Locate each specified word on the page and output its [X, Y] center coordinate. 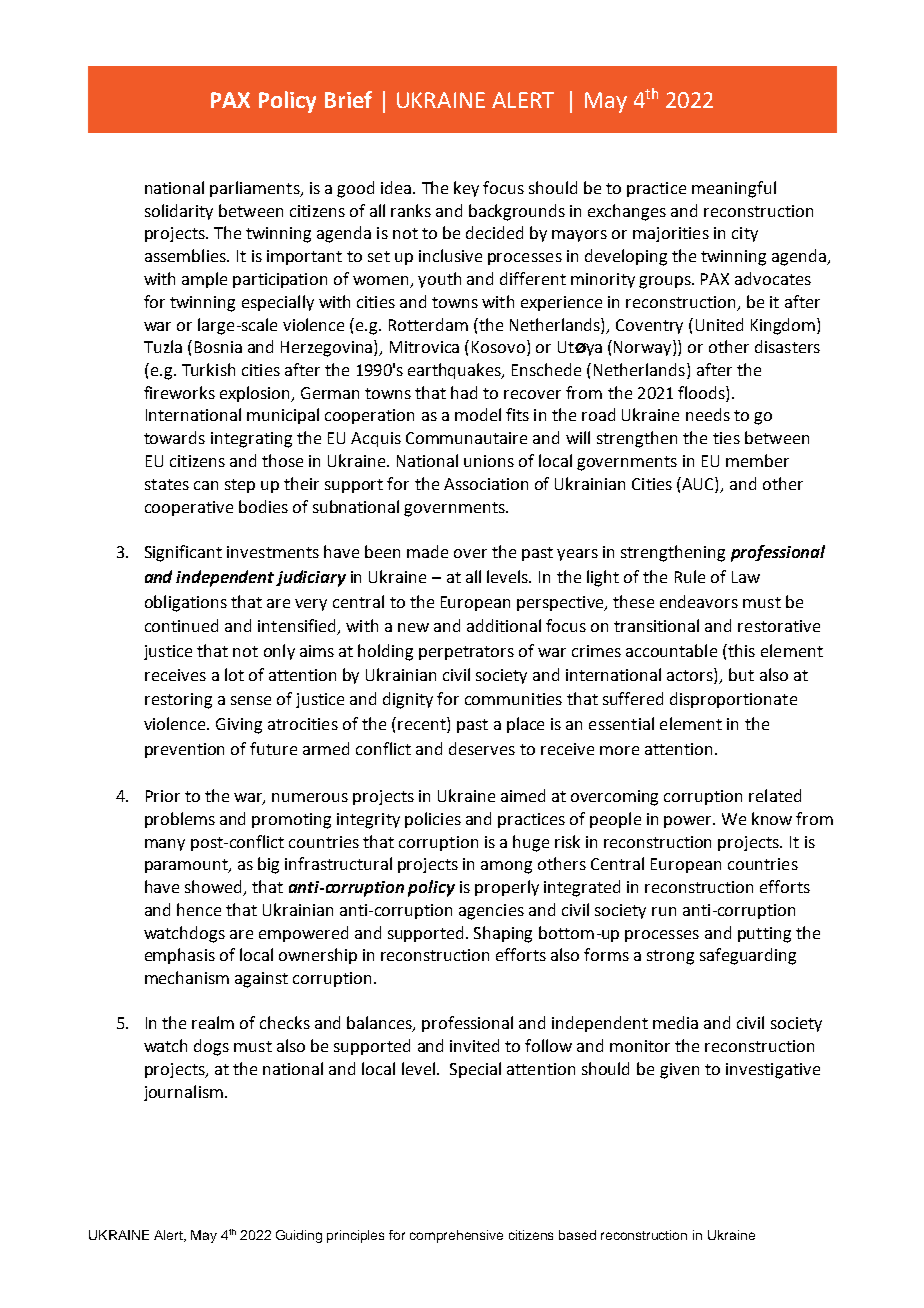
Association [486, 484]
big [268, 865]
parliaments [256, 189]
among [506, 867]
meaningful [734, 189]
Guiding [299, 1236]
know [772, 818]
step [240, 486]
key [466, 189]
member [757, 460]
